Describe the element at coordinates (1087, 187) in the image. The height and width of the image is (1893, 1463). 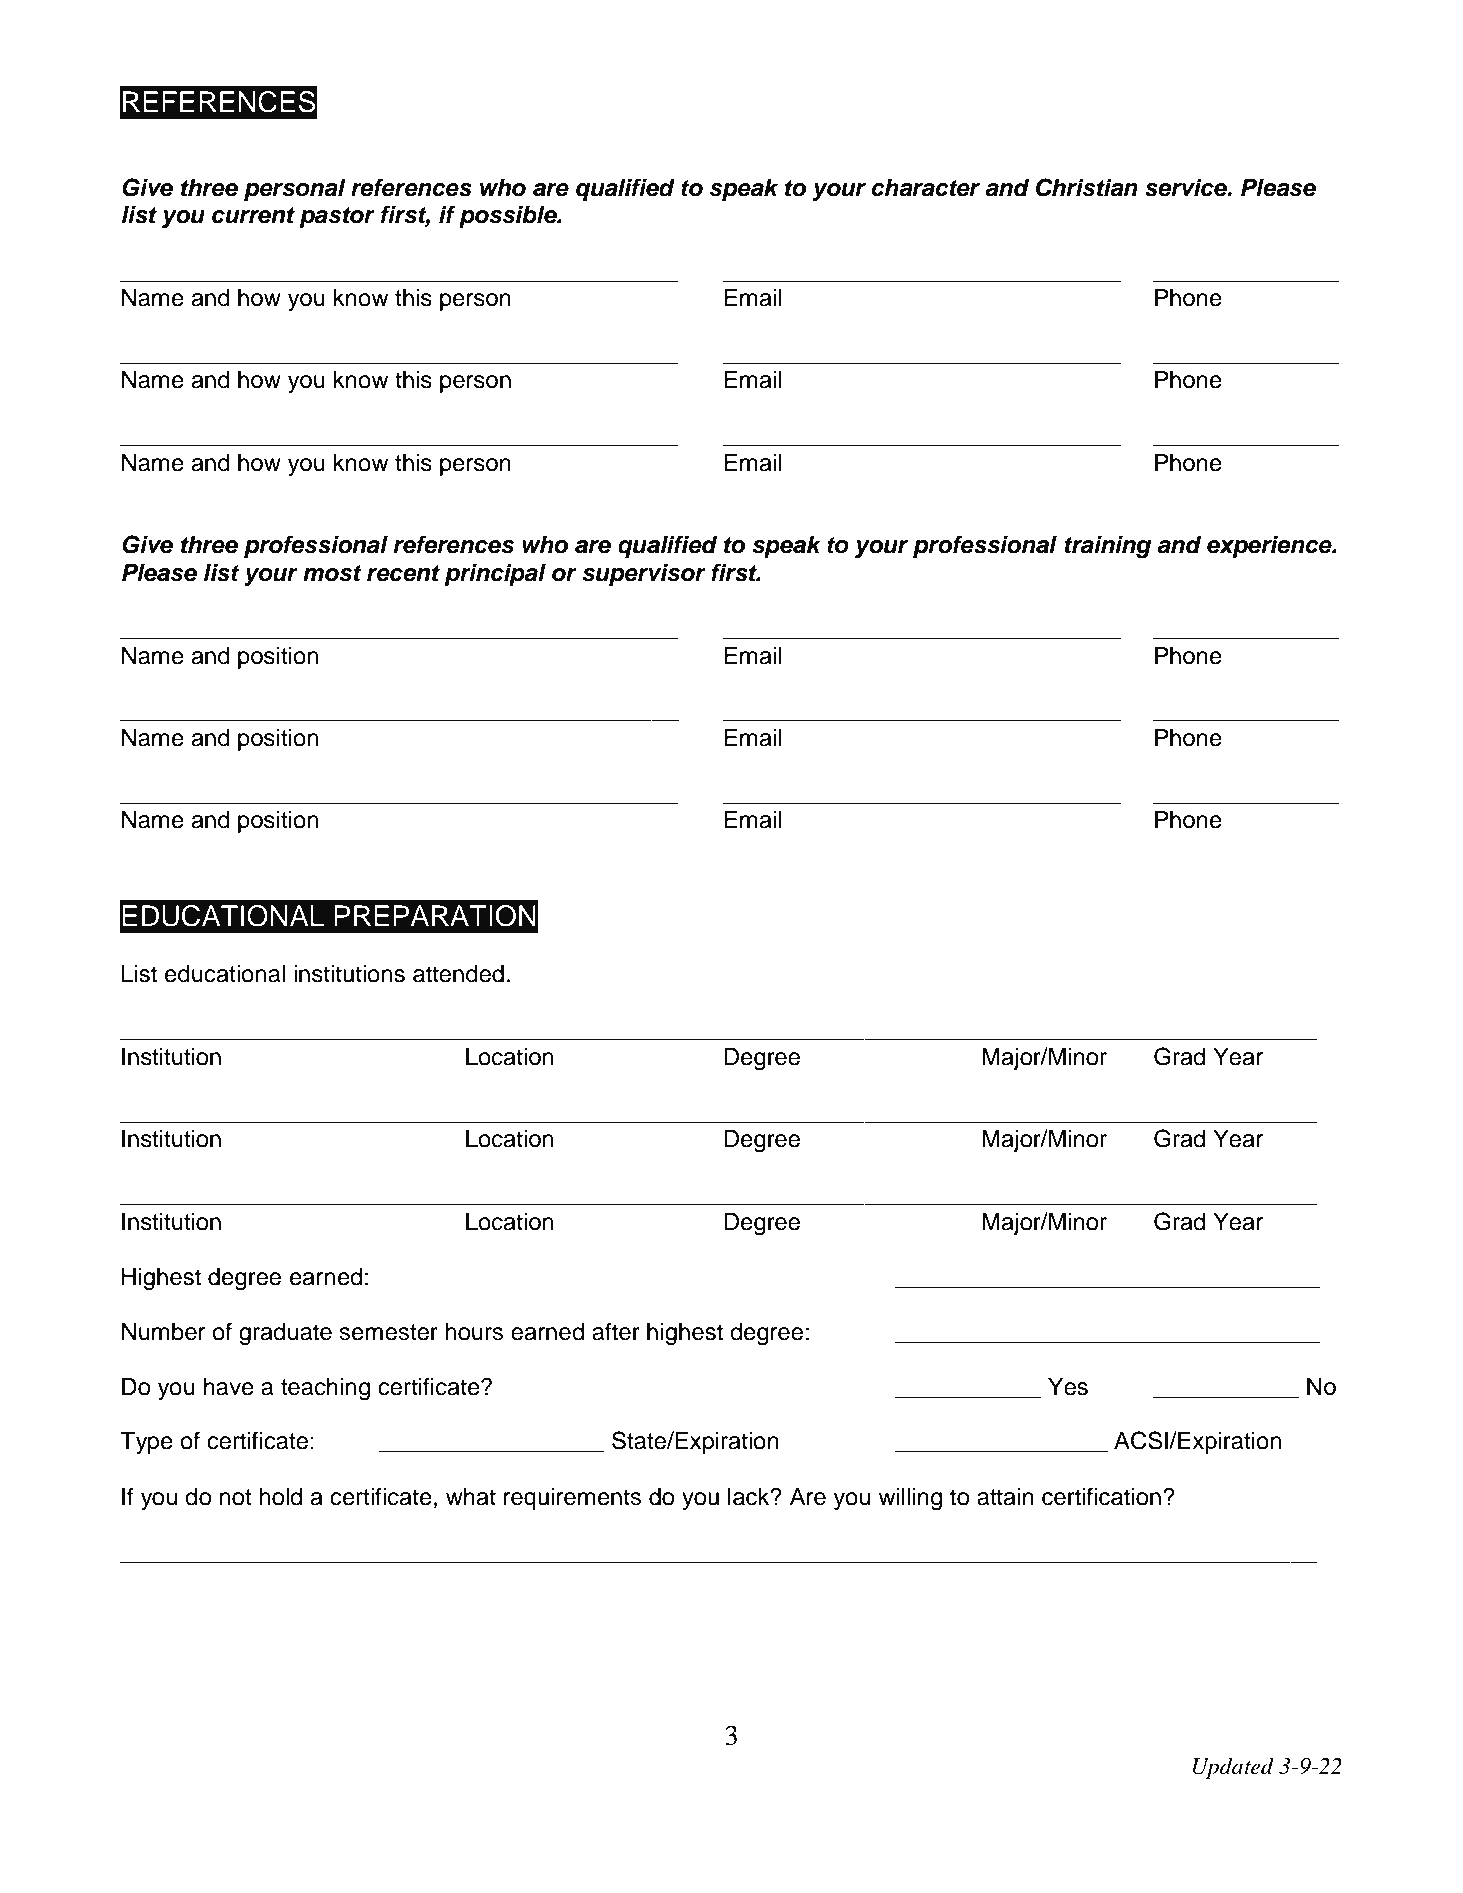
I see `Christian` at that location.
